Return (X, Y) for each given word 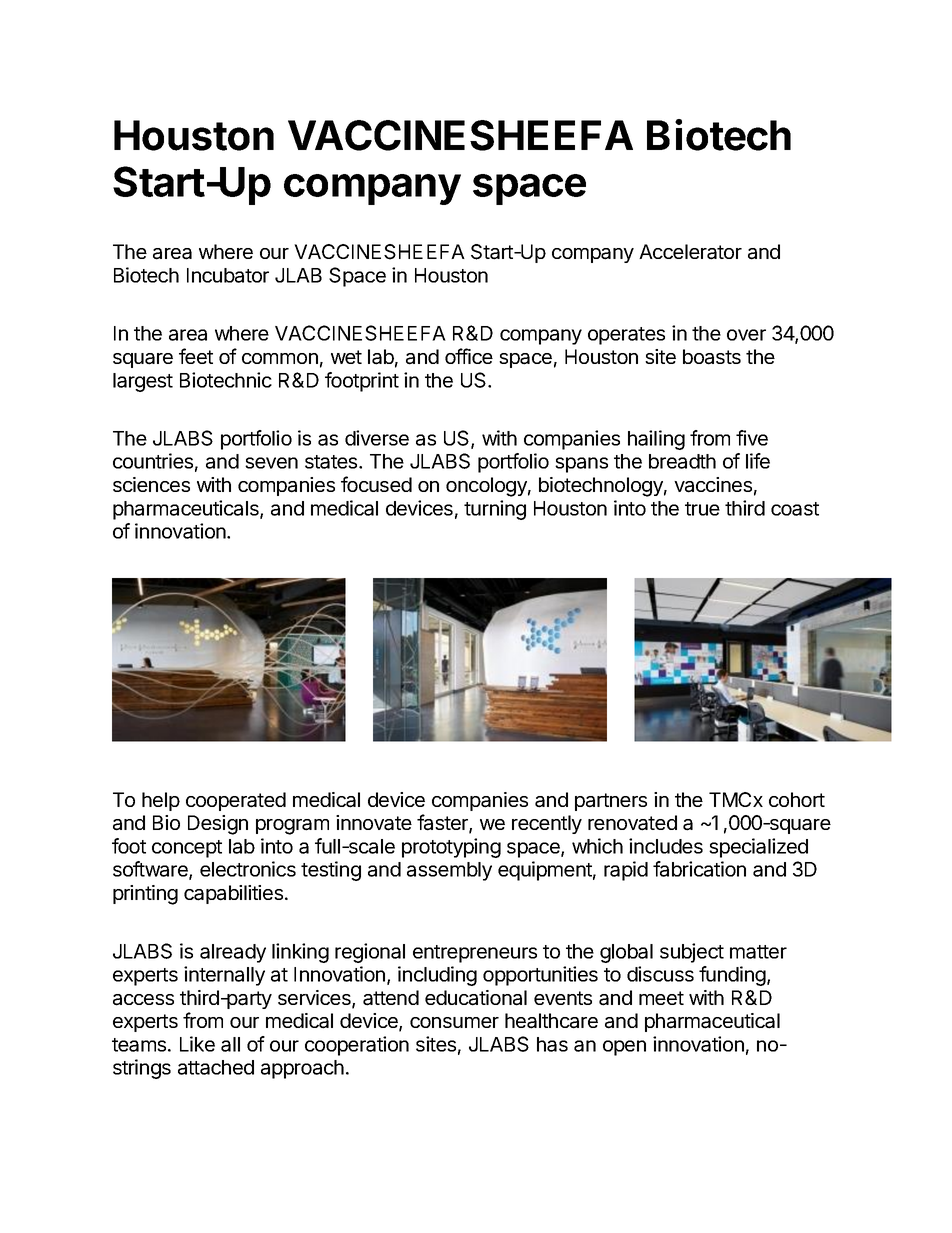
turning (495, 510)
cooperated (236, 801)
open (624, 1048)
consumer (454, 1022)
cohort (797, 799)
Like (197, 1044)
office (469, 356)
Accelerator (690, 252)
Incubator (228, 275)
